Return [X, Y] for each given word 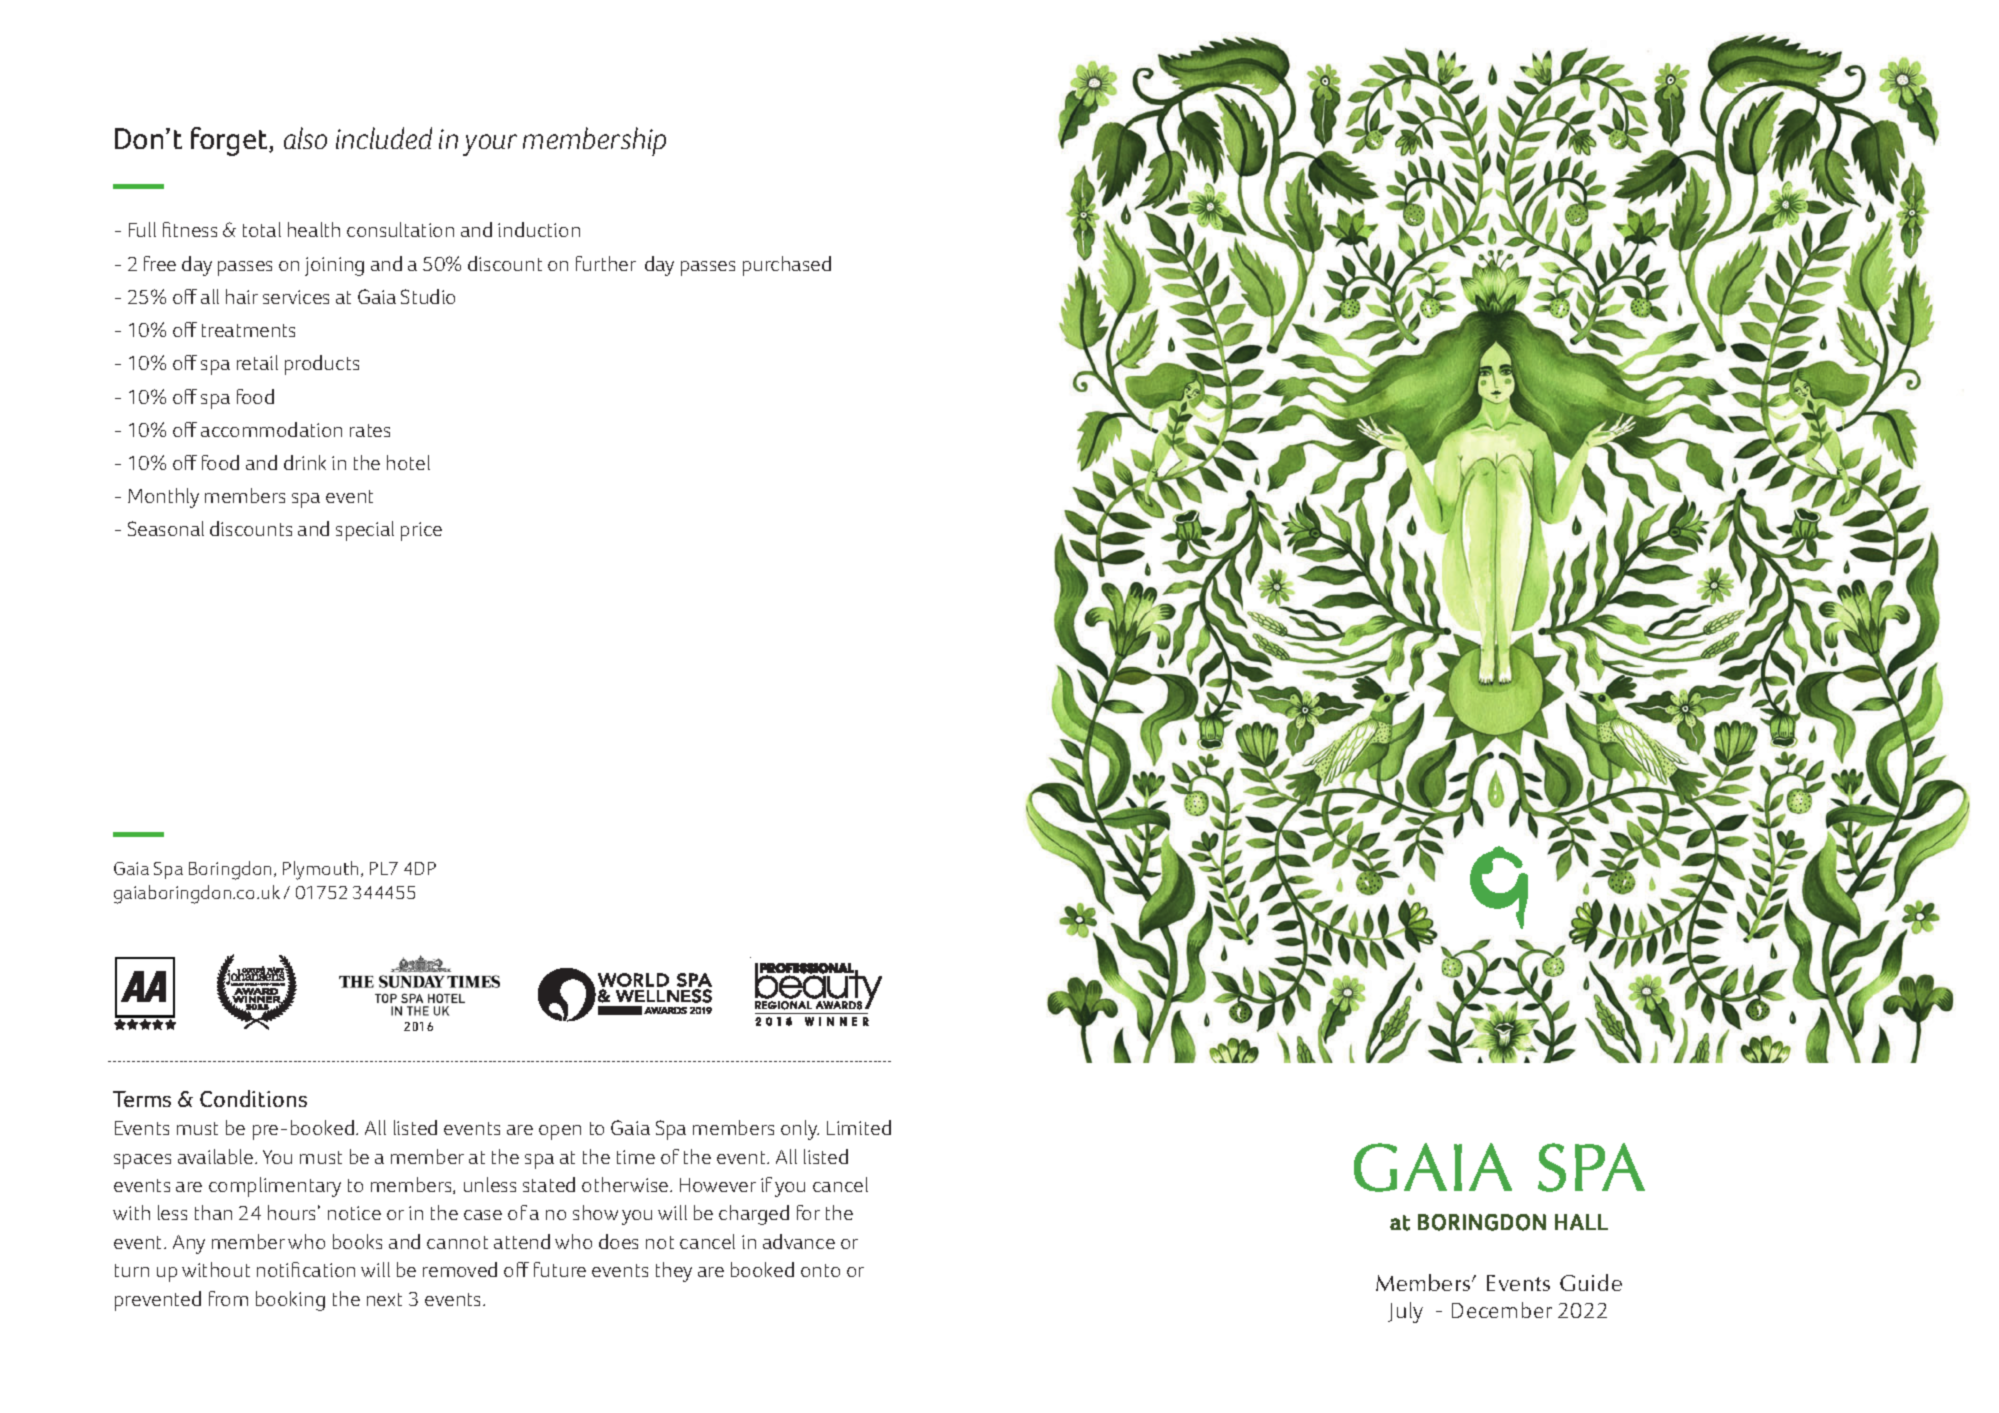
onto [820, 1270]
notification [306, 1269]
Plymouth [320, 870]
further [606, 263]
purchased [787, 266]
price [421, 531]
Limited [859, 1127]
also [305, 138]
